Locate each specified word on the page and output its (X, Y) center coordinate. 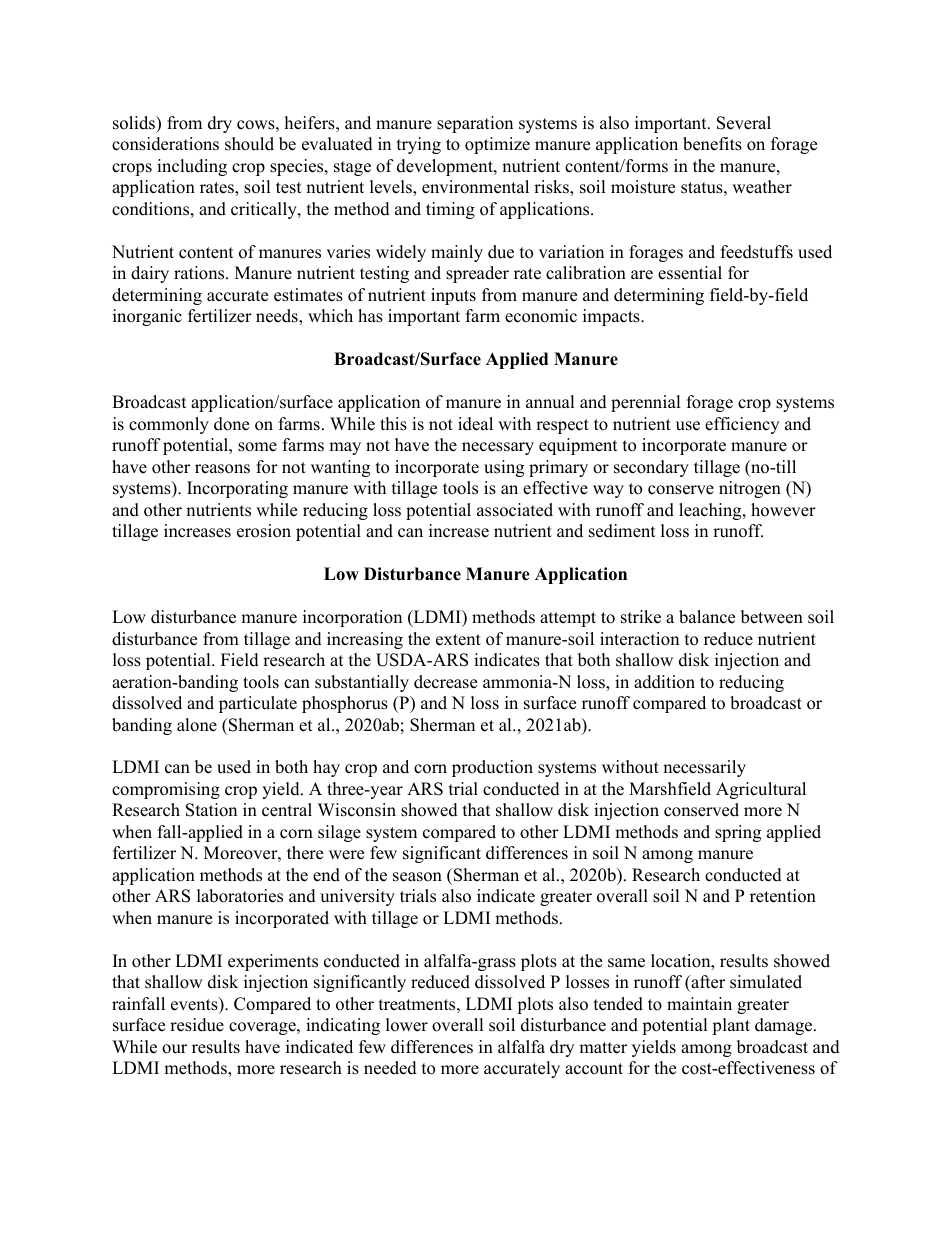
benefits (712, 144)
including (192, 167)
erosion (264, 531)
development (446, 167)
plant (731, 1026)
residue (197, 1025)
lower (407, 1025)
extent (458, 640)
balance (707, 617)
